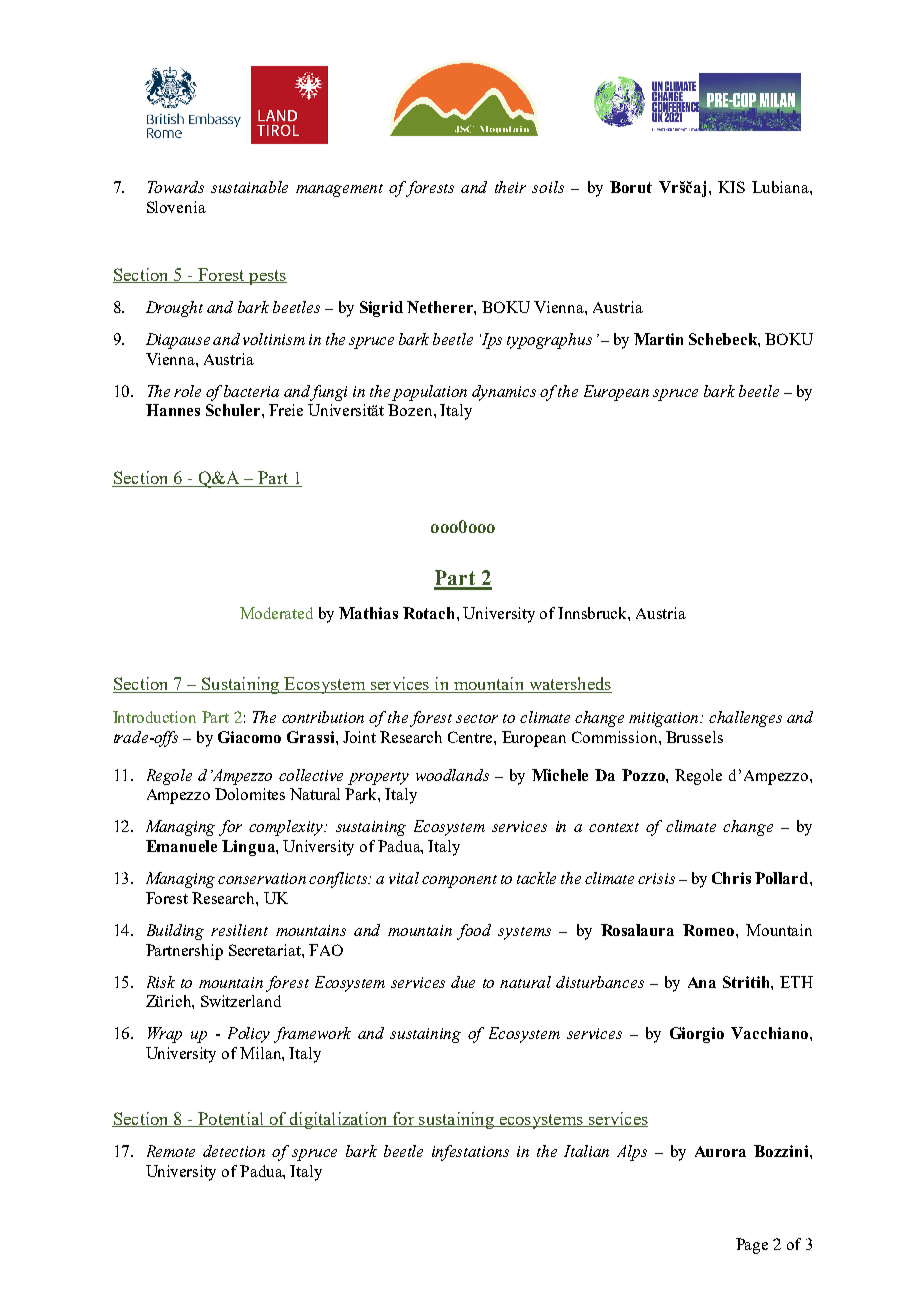  What do you see at coordinates (752, 1246) in the screenshot?
I see `Page` at bounding box center [752, 1246].
